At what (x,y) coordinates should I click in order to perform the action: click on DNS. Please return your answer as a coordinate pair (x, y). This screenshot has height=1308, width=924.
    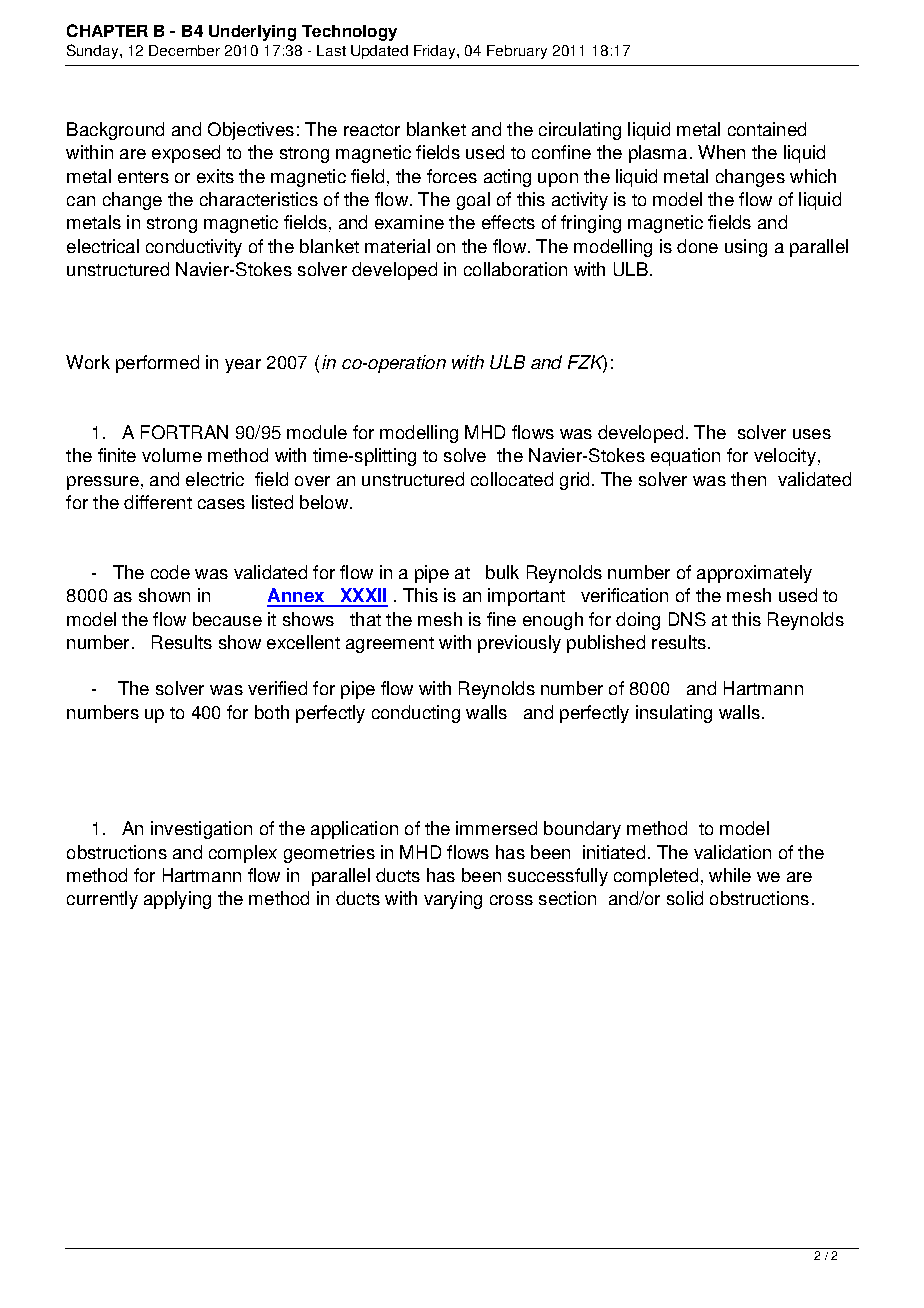
    Looking at the image, I should click on (687, 619).
